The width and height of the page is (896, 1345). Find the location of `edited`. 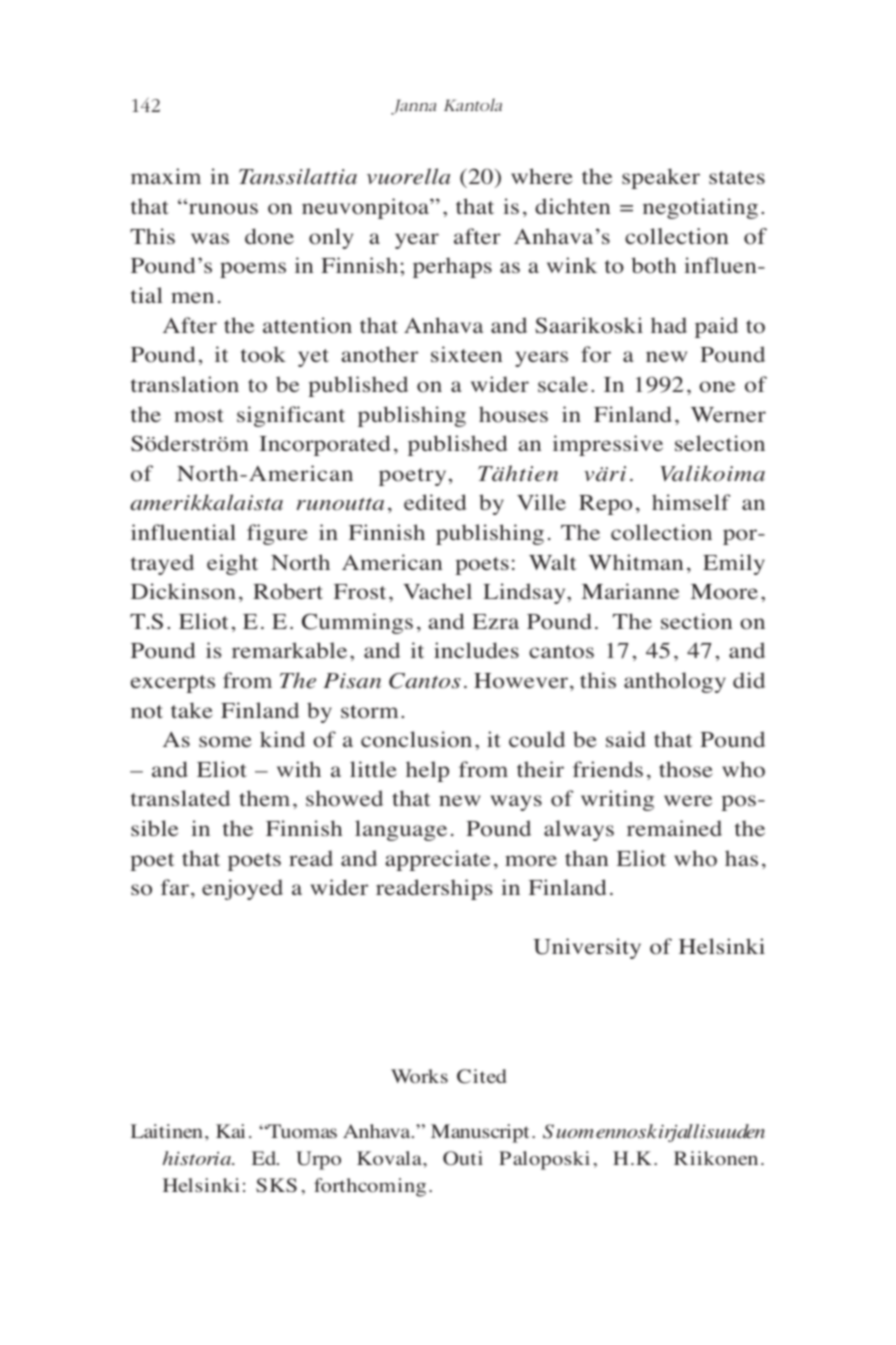

edited is located at coordinates (435, 502).
